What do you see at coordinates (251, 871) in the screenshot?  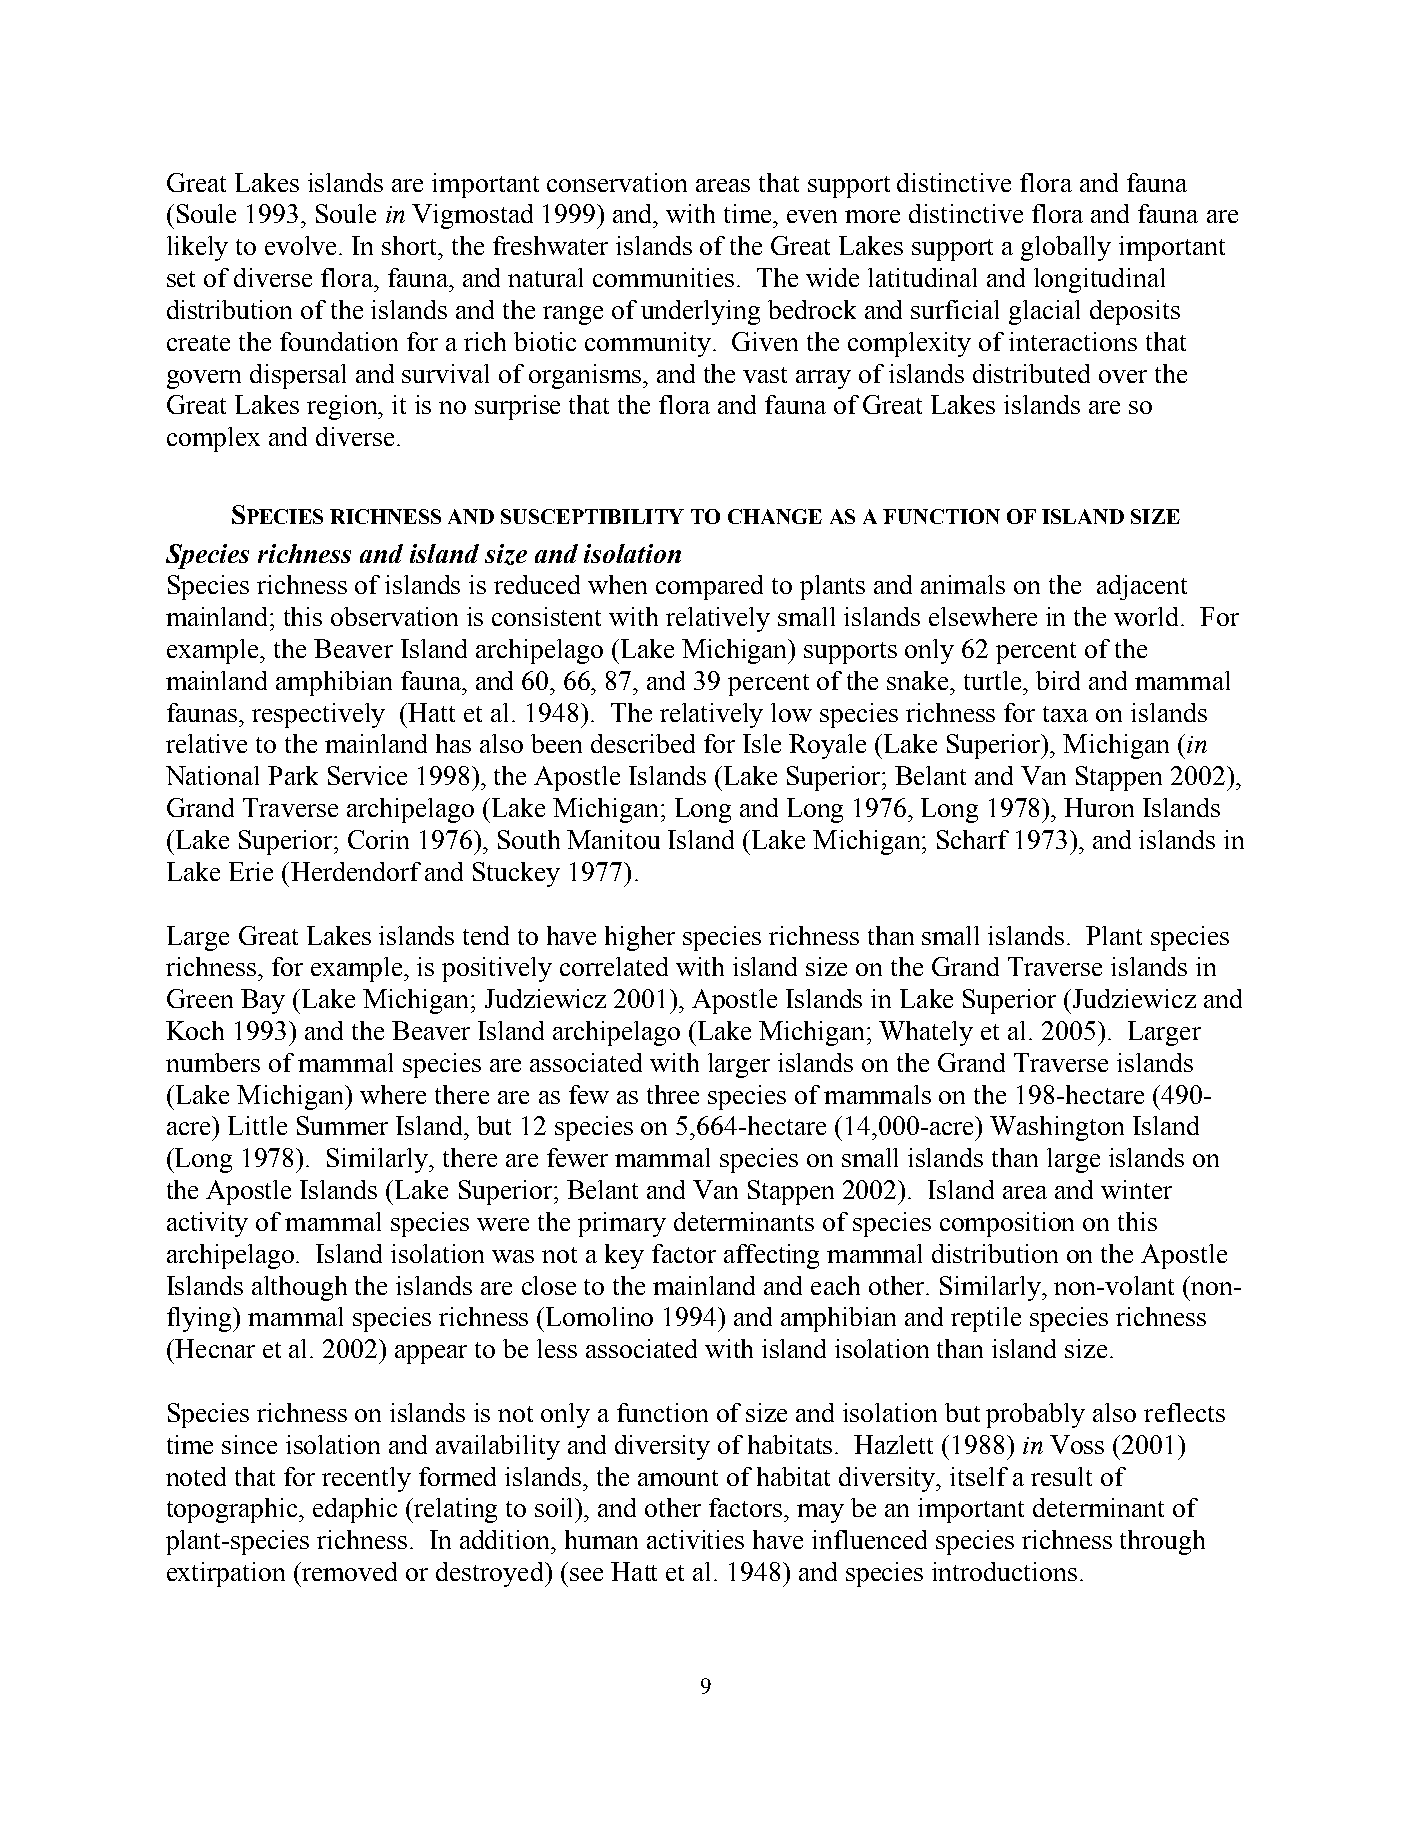 I see `Erie` at bounding box center [251, 871].
